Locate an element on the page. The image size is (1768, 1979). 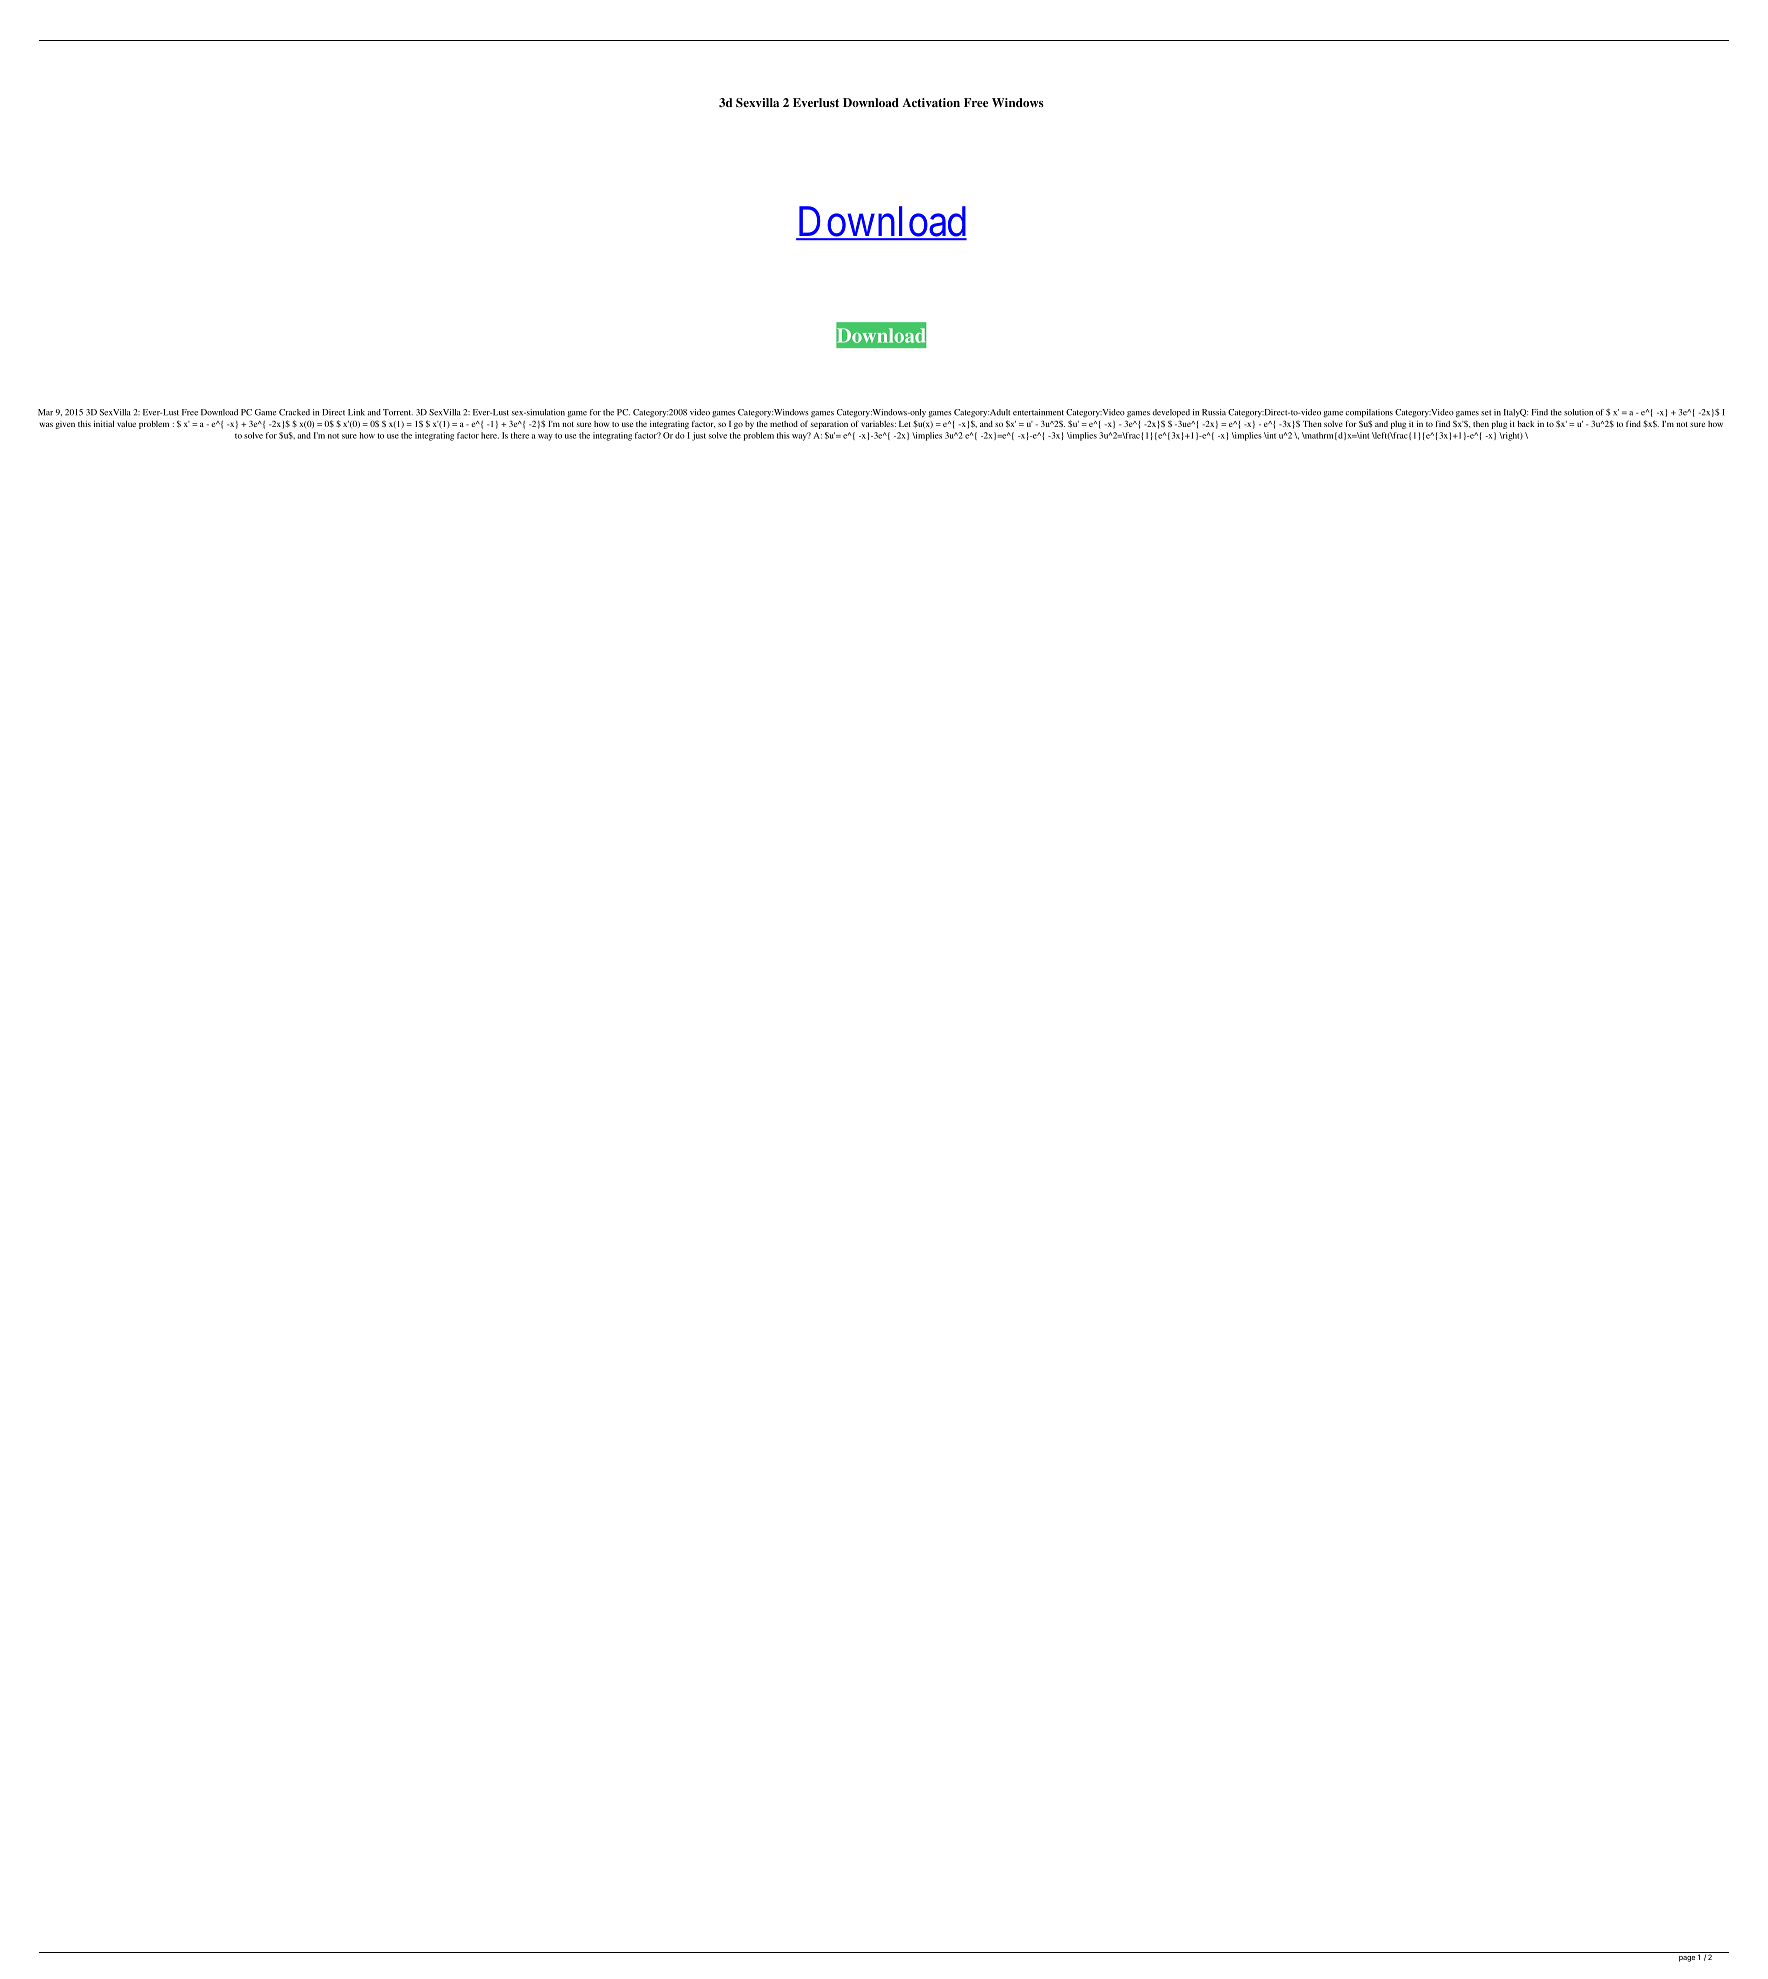
separation is located at coordinates (829, 425).
